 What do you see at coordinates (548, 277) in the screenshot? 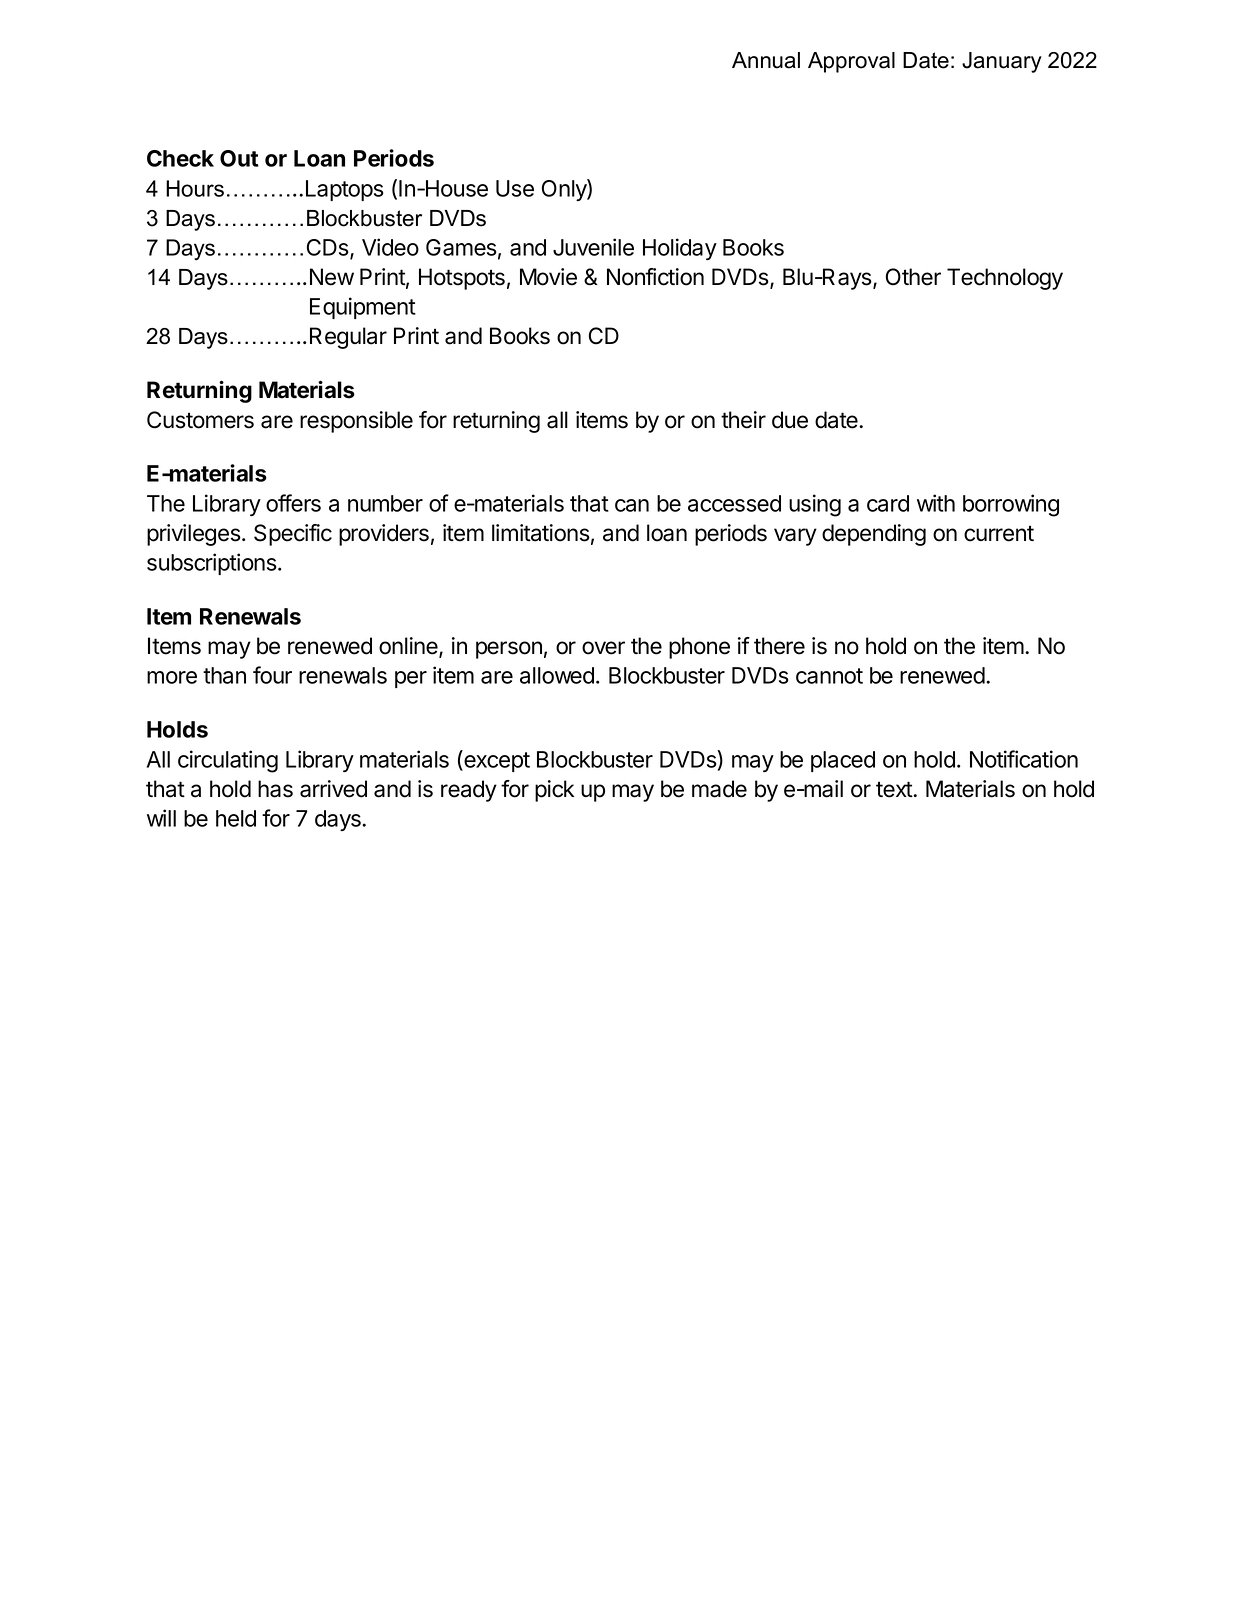
I see `Movie` at bounding box center [548, 277].
